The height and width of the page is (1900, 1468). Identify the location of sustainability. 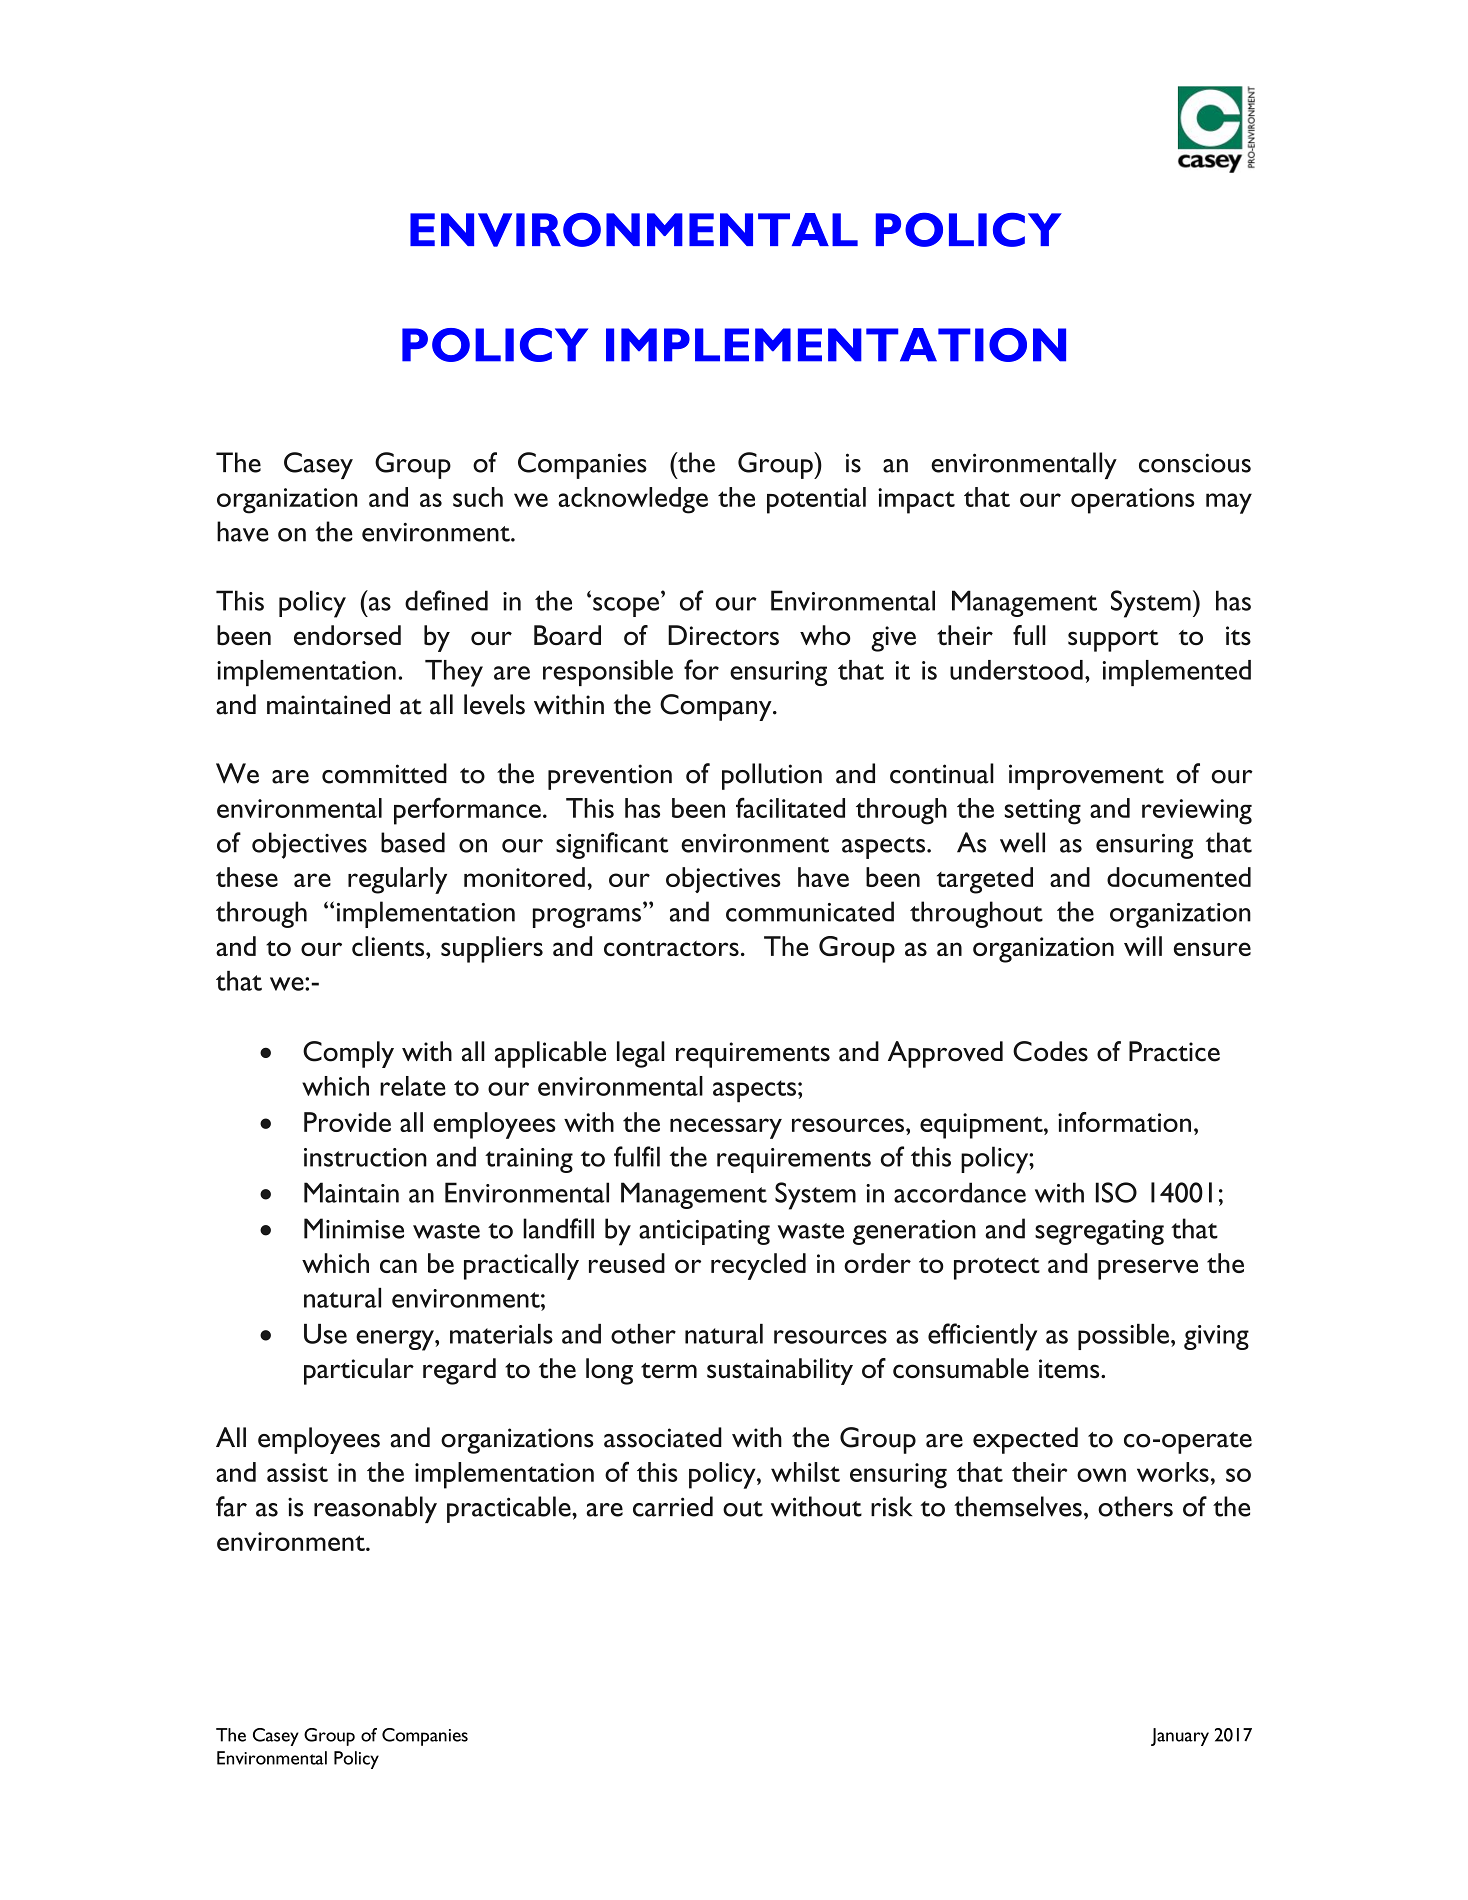
(780, 1371).
